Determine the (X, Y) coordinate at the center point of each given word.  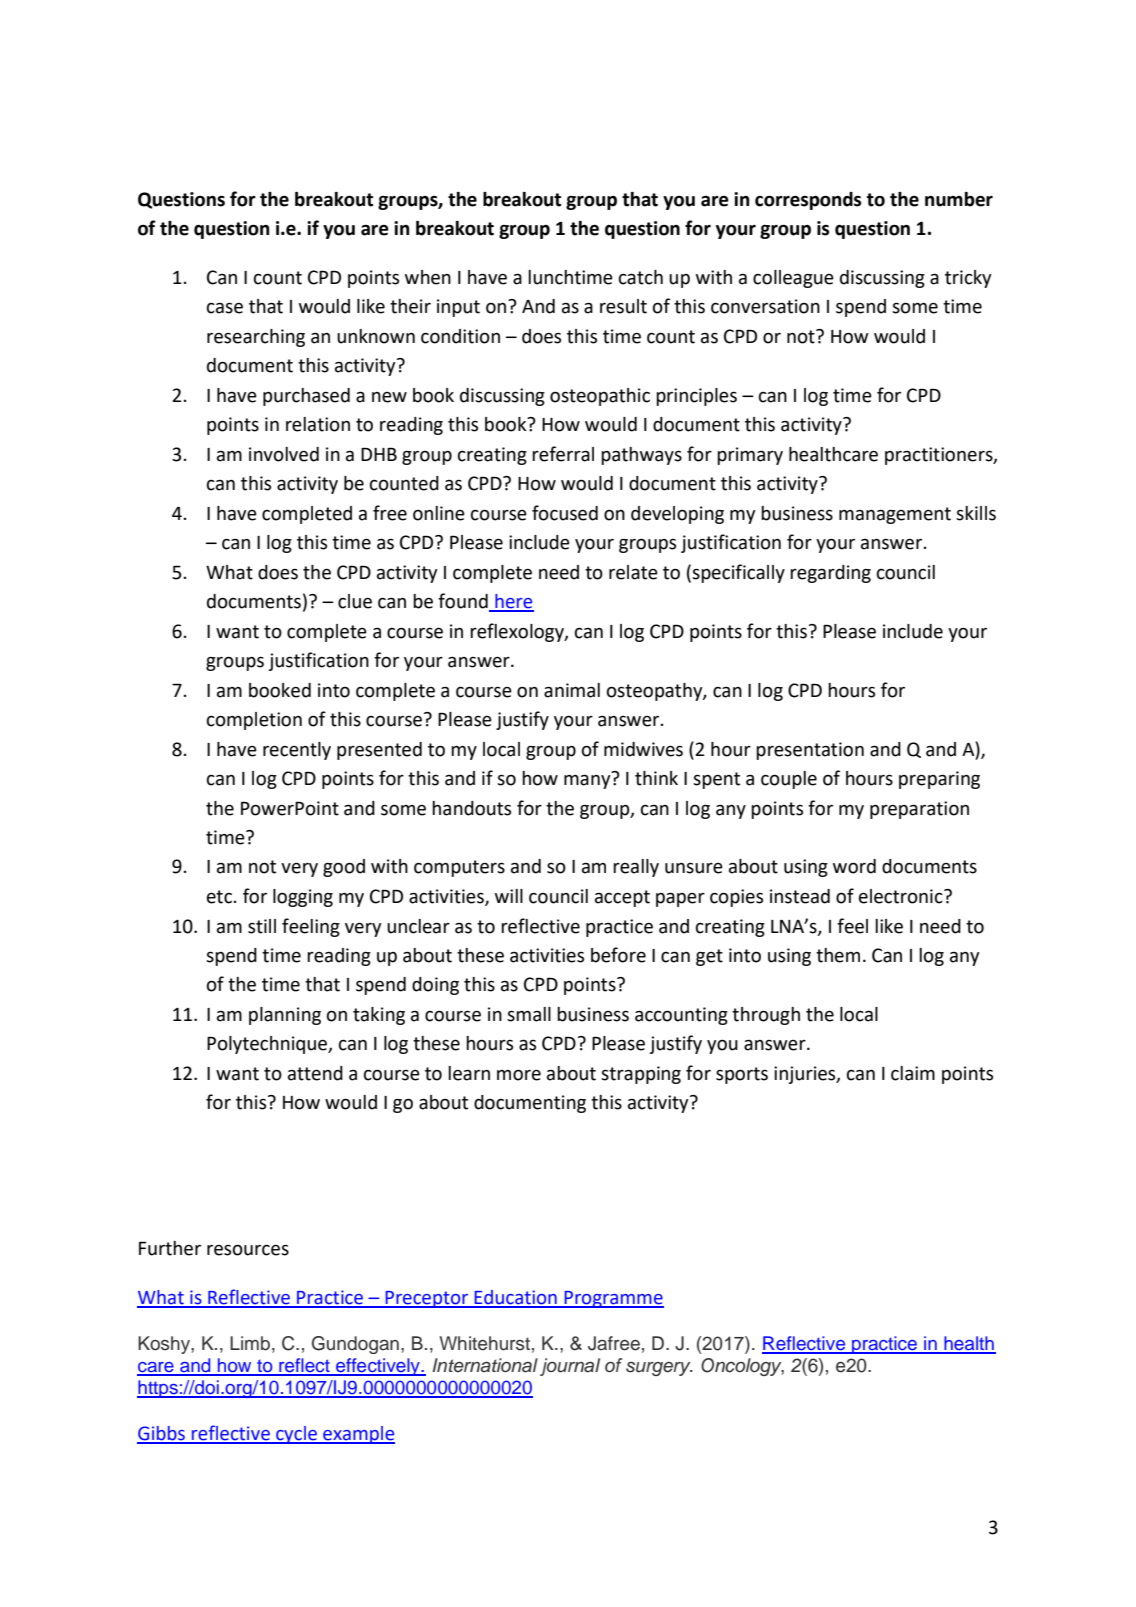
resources (248, 1250)
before (618, 955)
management (895, 515)
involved (284, 454)
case (225, 308)
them (838, 955)
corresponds (808, 201)
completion (254, 721)
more (519, 1075)
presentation (810, 751)
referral (563, 454)
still (262, 926)
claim (913, 1073)
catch (641, 277)
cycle (296, 1435)
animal (572, 690)
